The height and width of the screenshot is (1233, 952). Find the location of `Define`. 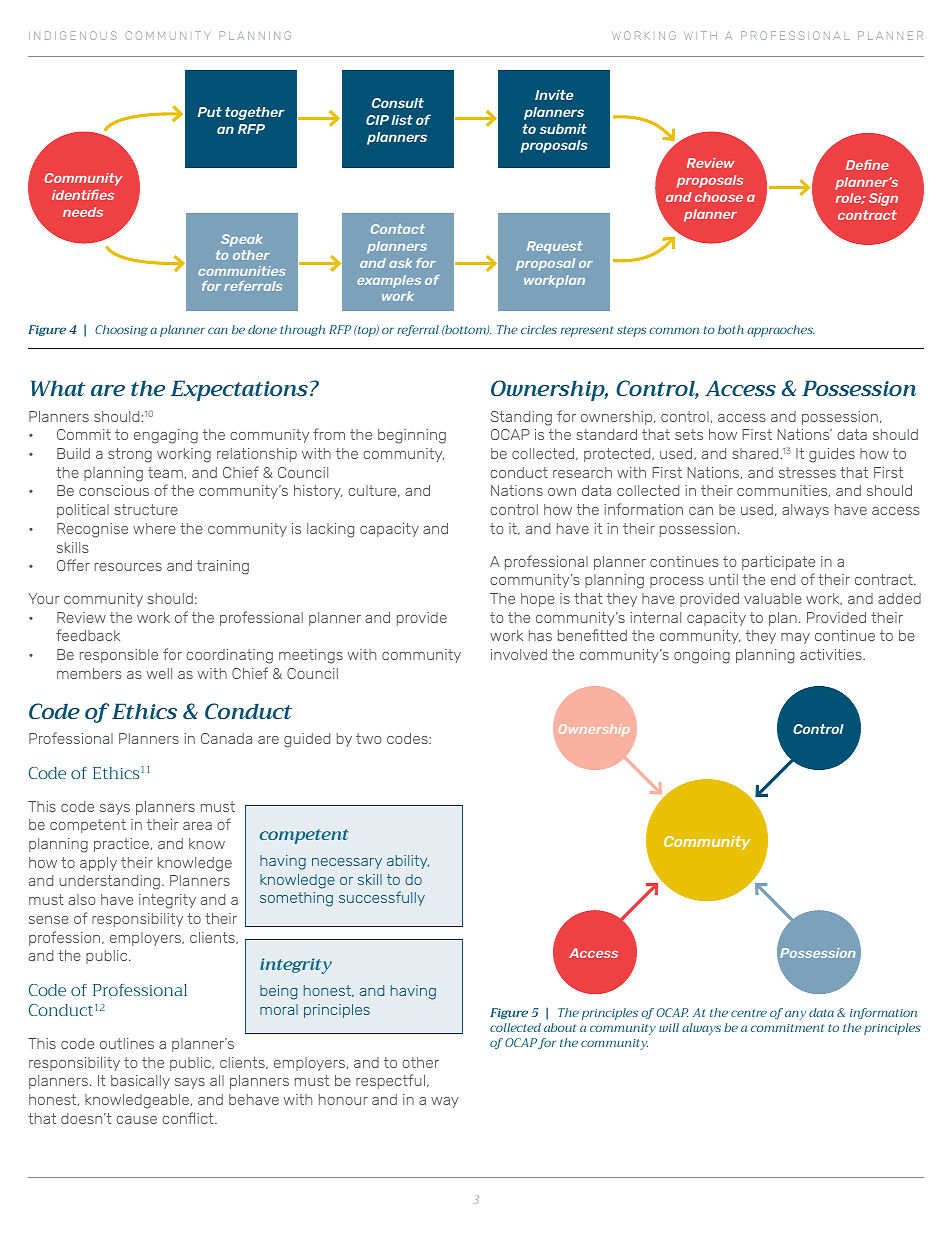

Define is located at coordinates (867, 164).
